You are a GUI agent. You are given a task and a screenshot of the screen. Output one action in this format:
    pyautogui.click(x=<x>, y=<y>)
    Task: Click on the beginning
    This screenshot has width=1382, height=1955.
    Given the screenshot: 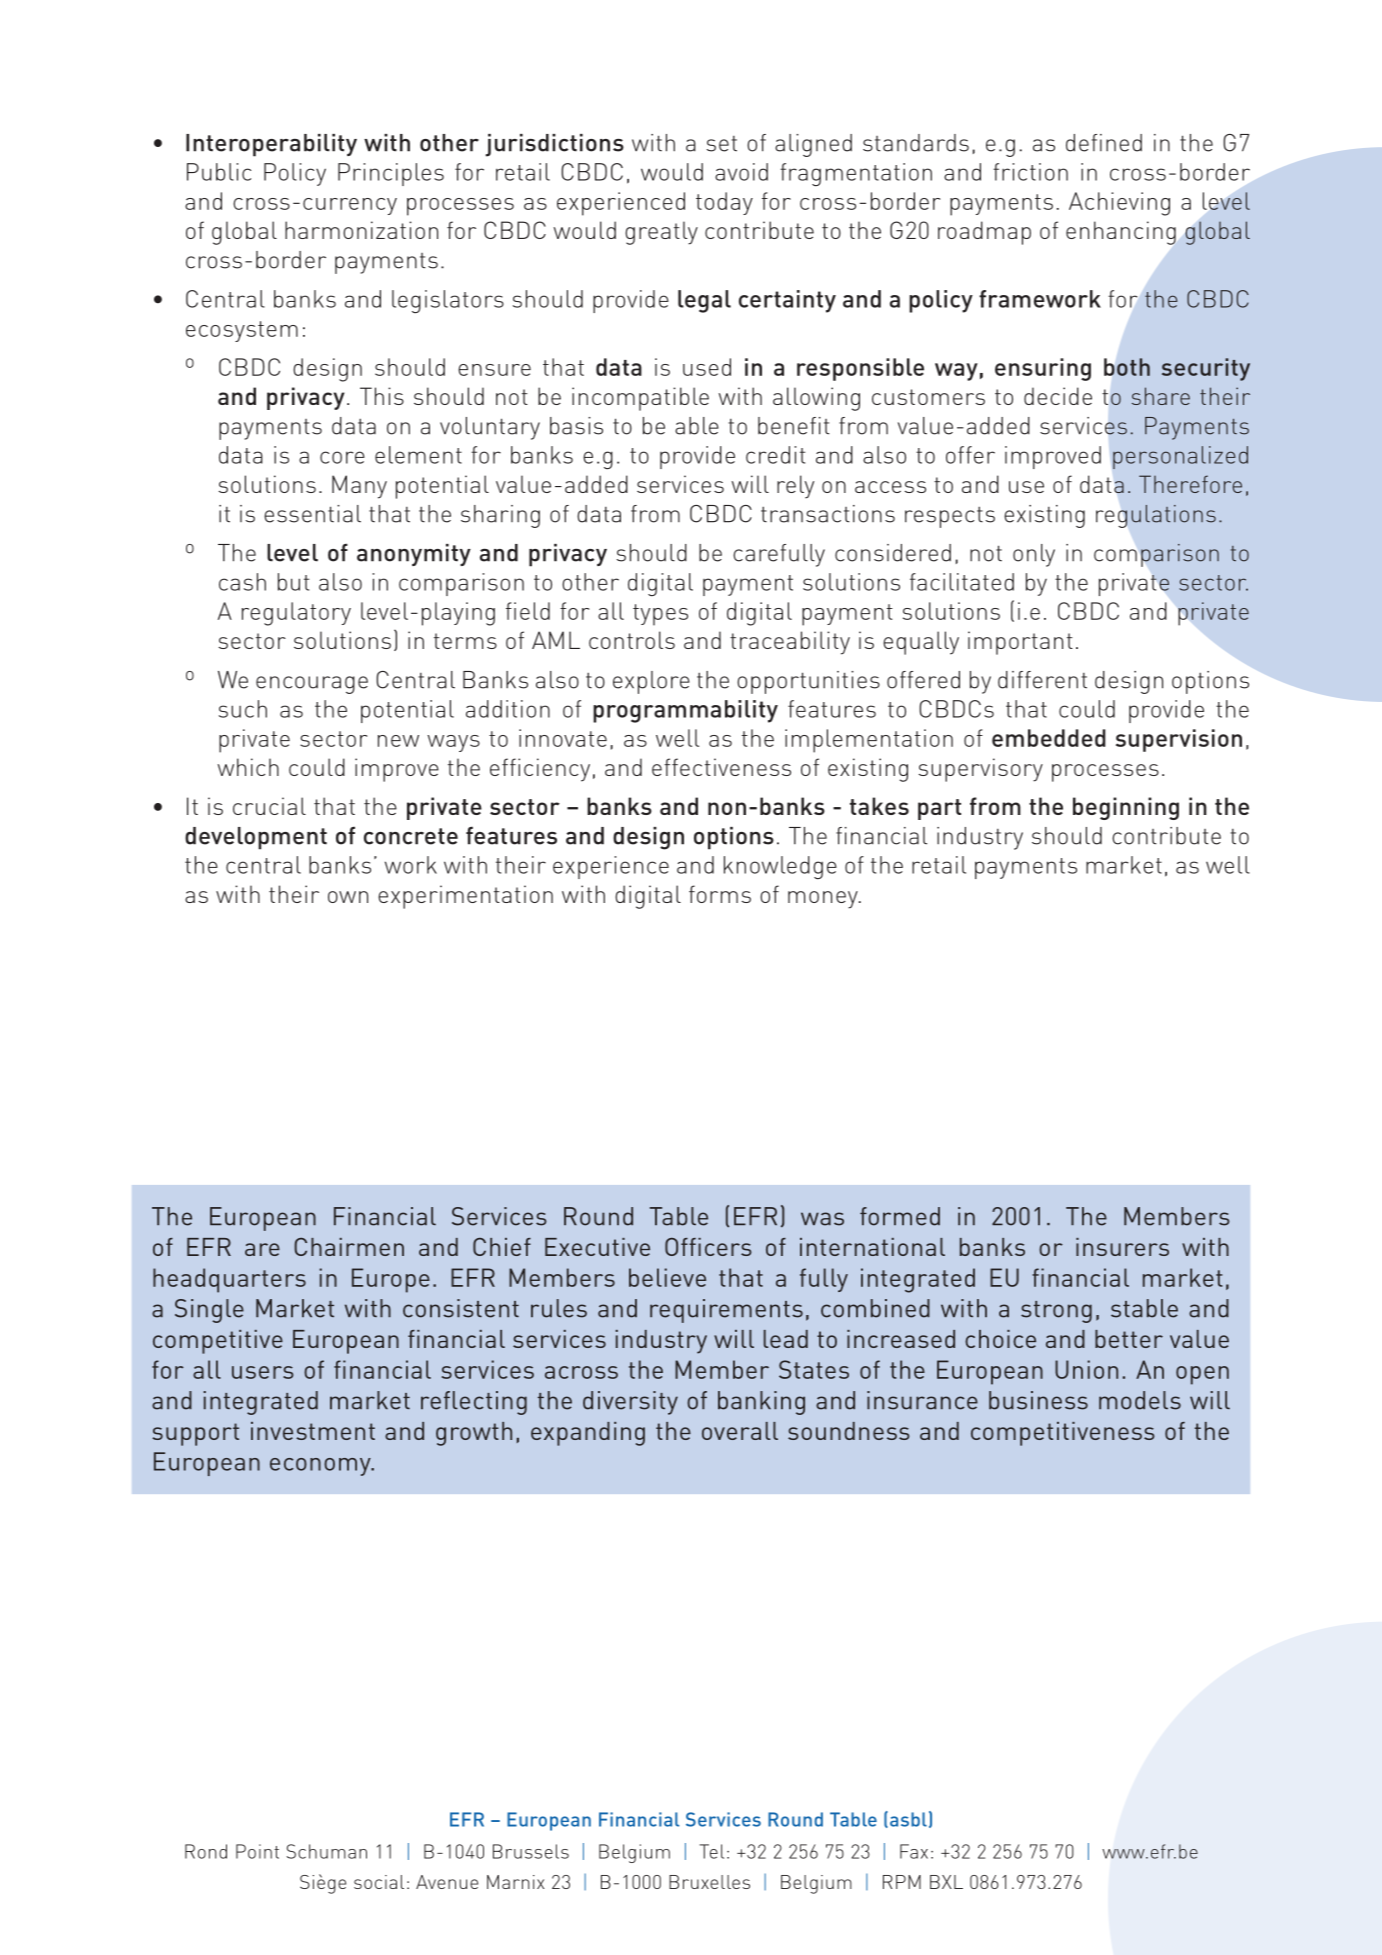 What is the action you would take?
    pyautogui.click(x=1126, y=808)
